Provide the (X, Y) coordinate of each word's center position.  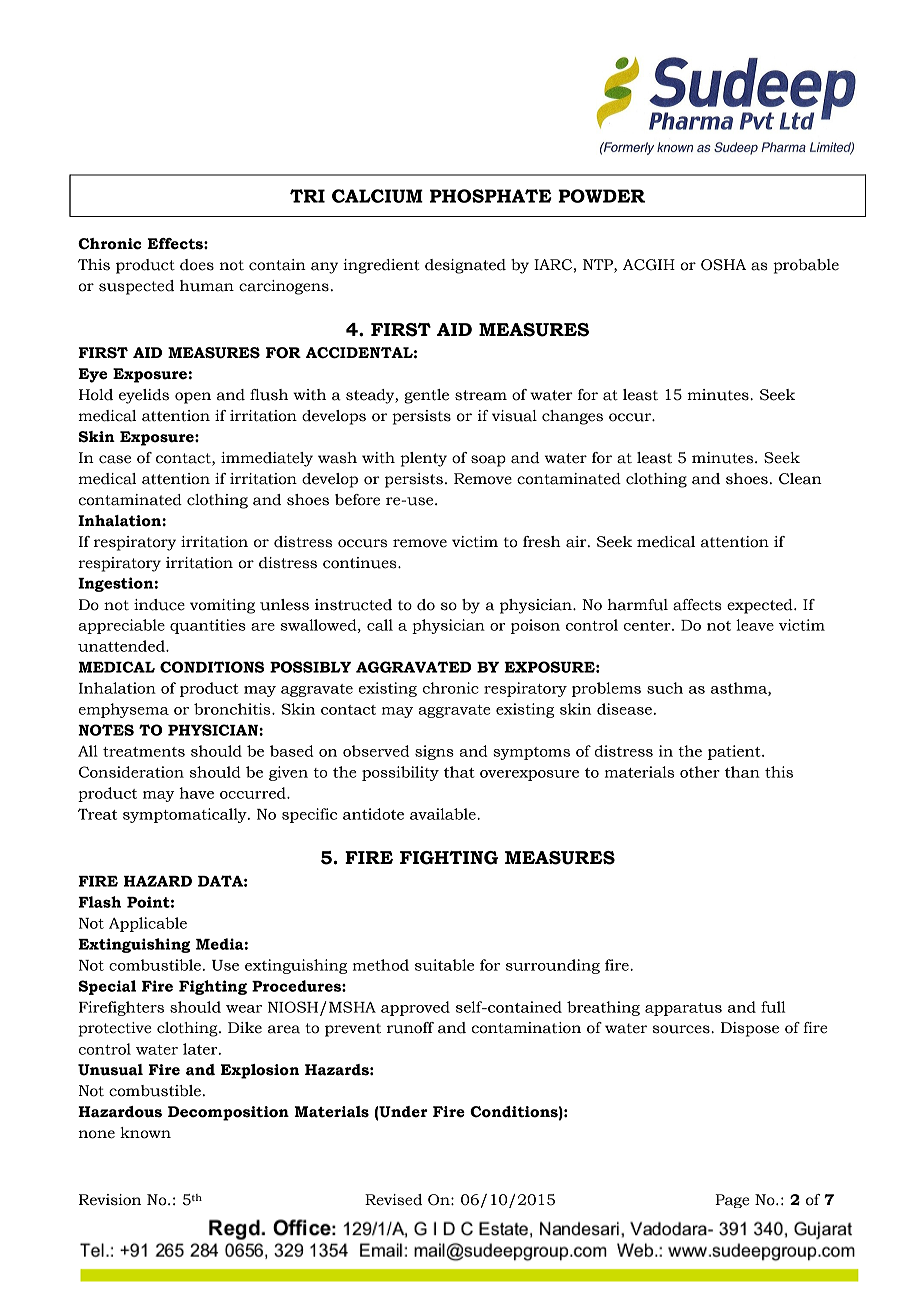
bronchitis (233, 709)
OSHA (723, 265)
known (145, 1133)
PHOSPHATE (491, 196)
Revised (393, 1200)
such (665, 688)
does (197, 265)
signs (434, 752)
